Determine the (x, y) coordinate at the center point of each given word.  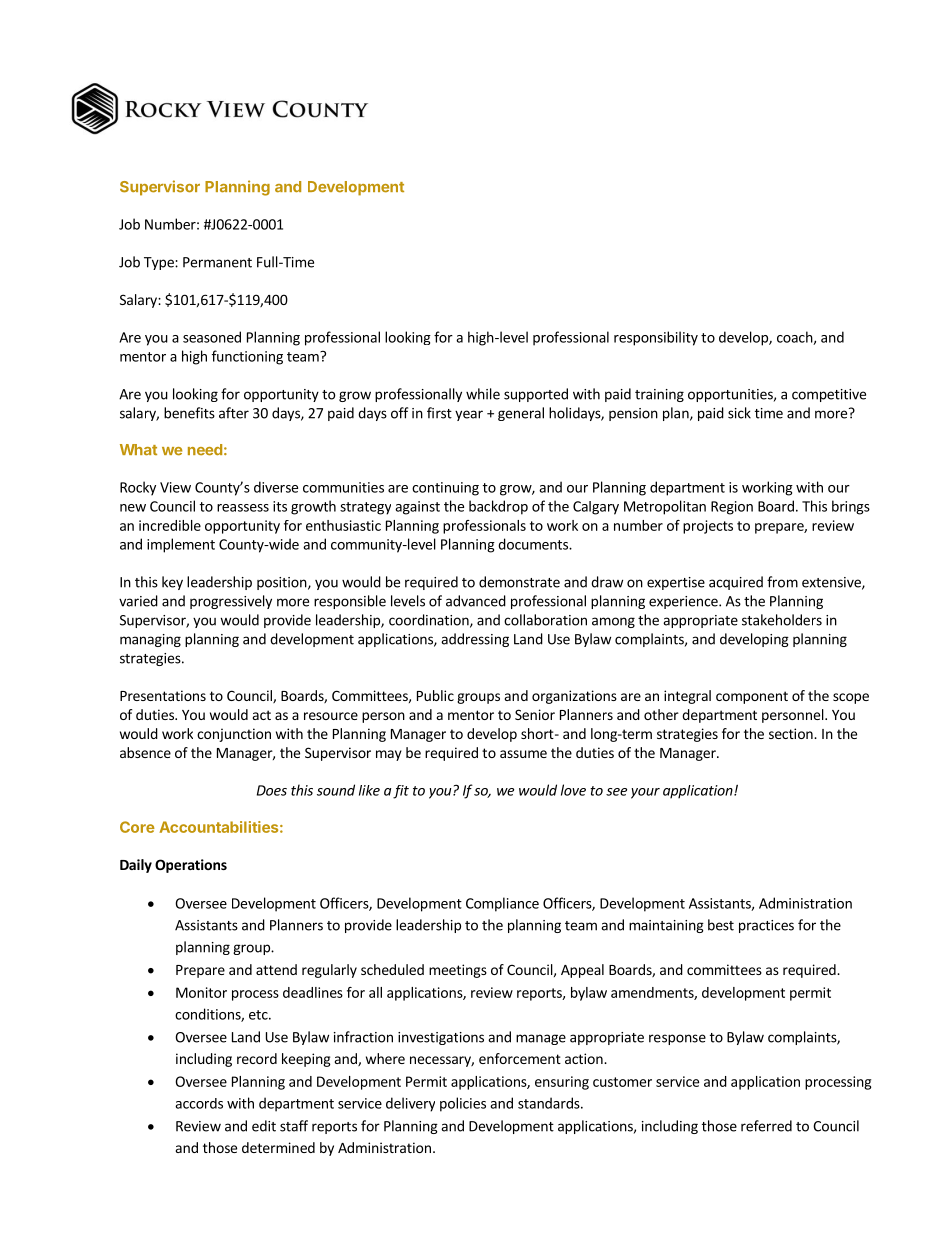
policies (463, 1104)
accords (199, 1103)
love (573, 790)
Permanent (217, 262)
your (645, 793)
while (483, 394)
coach (795, 338)
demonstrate (519, 582)
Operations (191, 866)
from (782, 582)
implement (181, 545)
